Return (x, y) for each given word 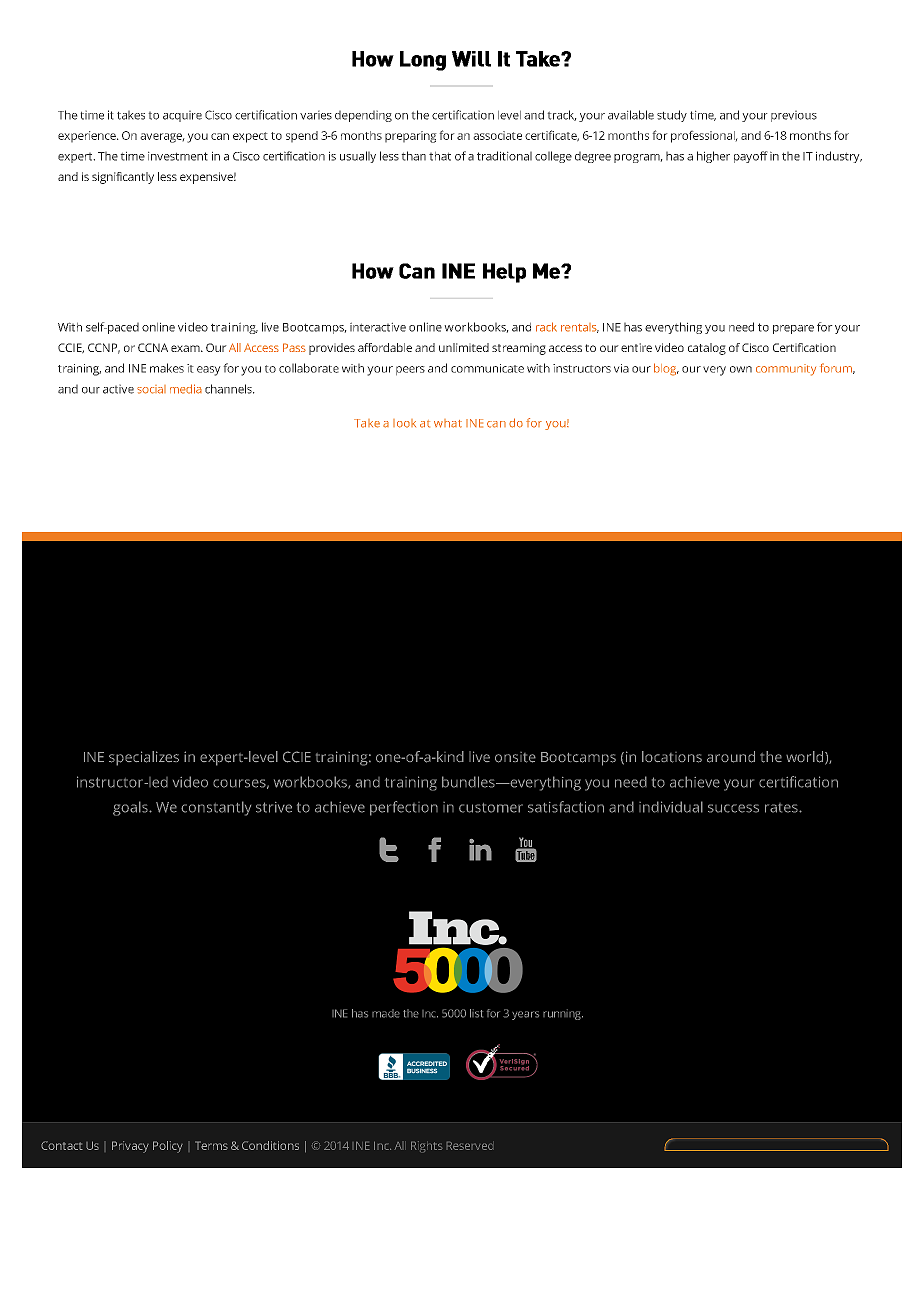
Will (471, 59)
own (741, 369)
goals (131, 808)
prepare (793, 329)
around (731, 757)
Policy (168, 1147)
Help (504, 273)
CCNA (153, 347)
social (151, 389)
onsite (515, 757)
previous (794, 116)
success (733, 808)
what (448, 423)
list (476, 1013)
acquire (182, 116)
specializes (144, 758)
